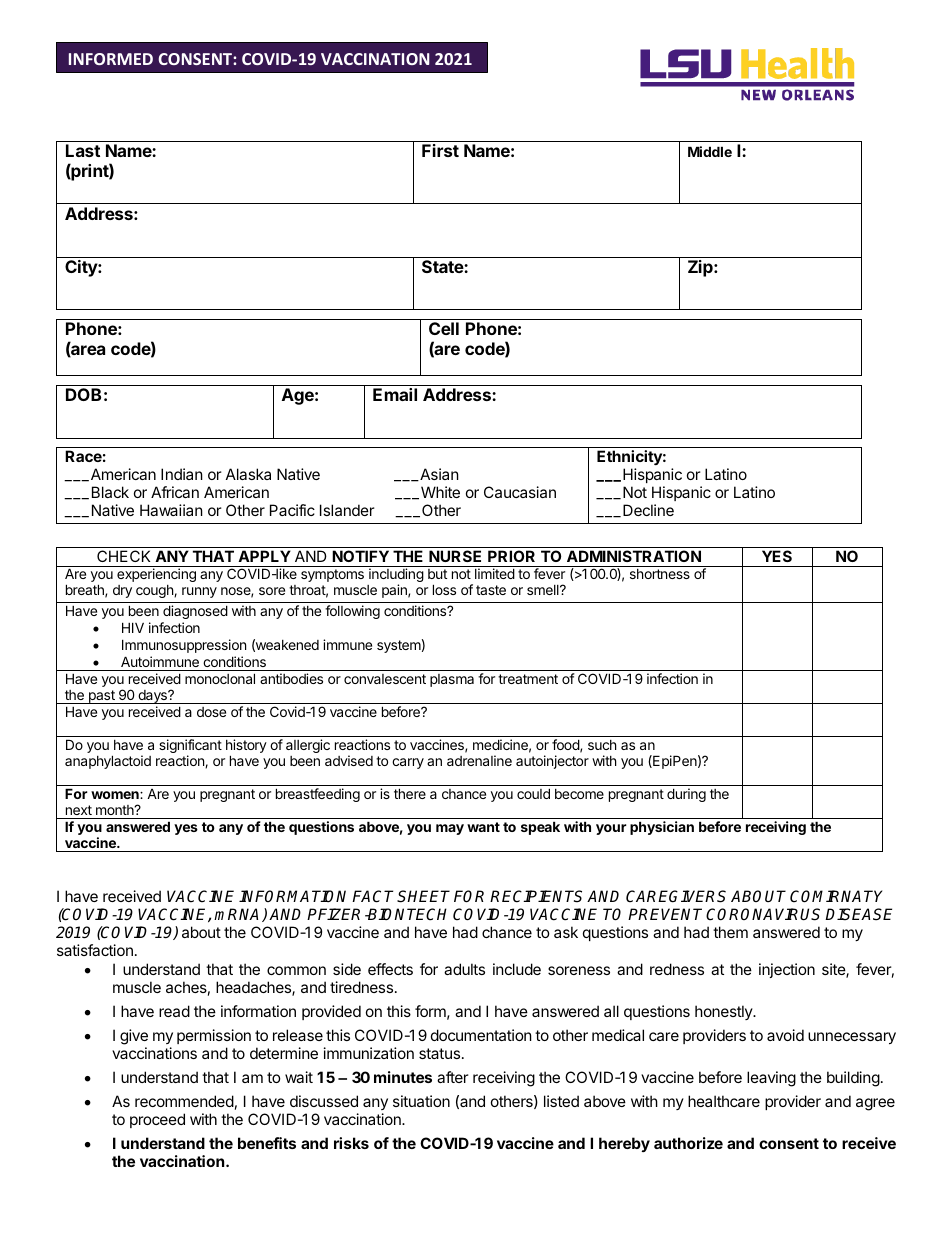 The height and width of the screenshot is (1233, 952). Describe the element at coordinates (175, 492) in the screenshot. I see `African` at that location.
